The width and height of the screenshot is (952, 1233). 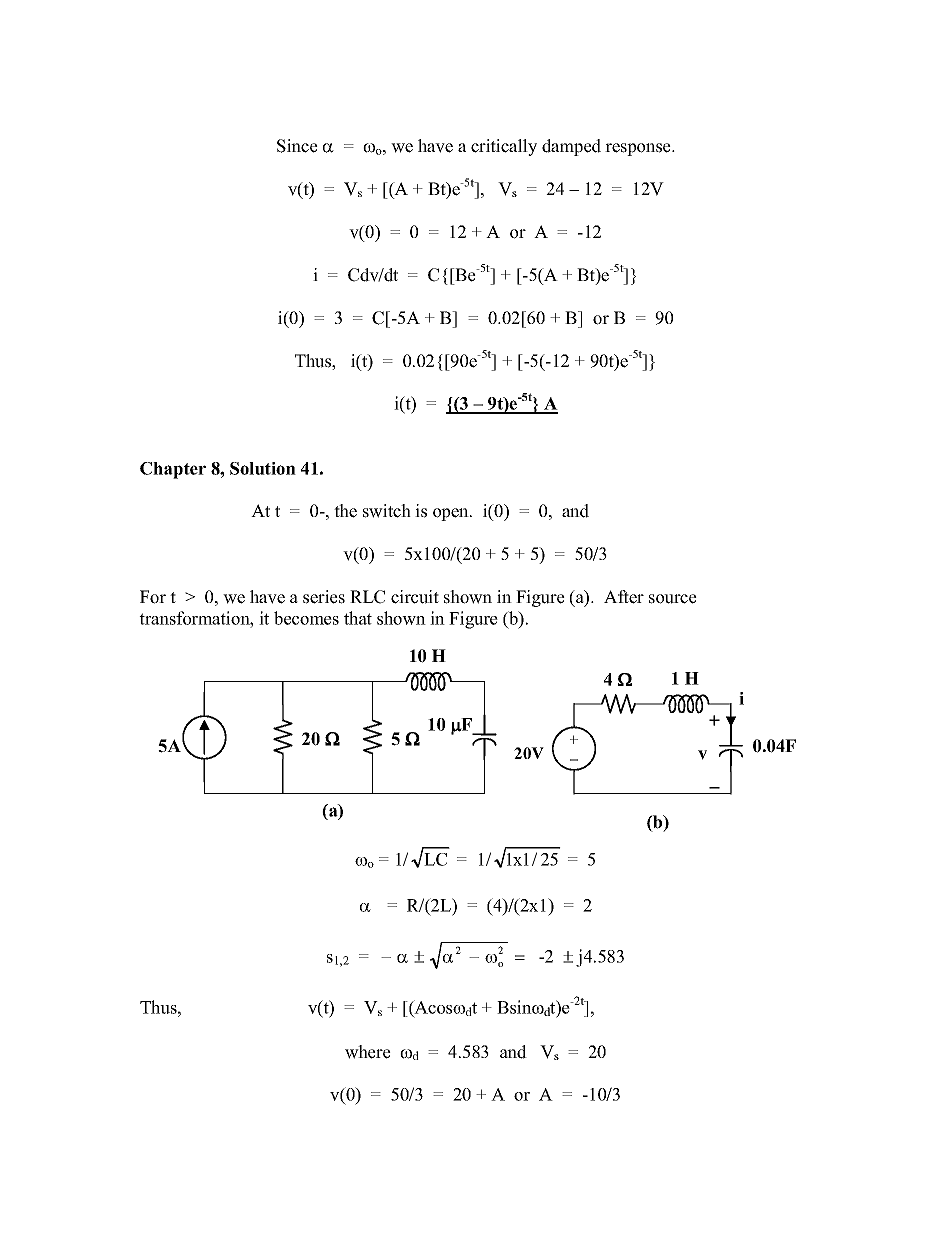 I want to click on Since, so click(x=297, y=146).
